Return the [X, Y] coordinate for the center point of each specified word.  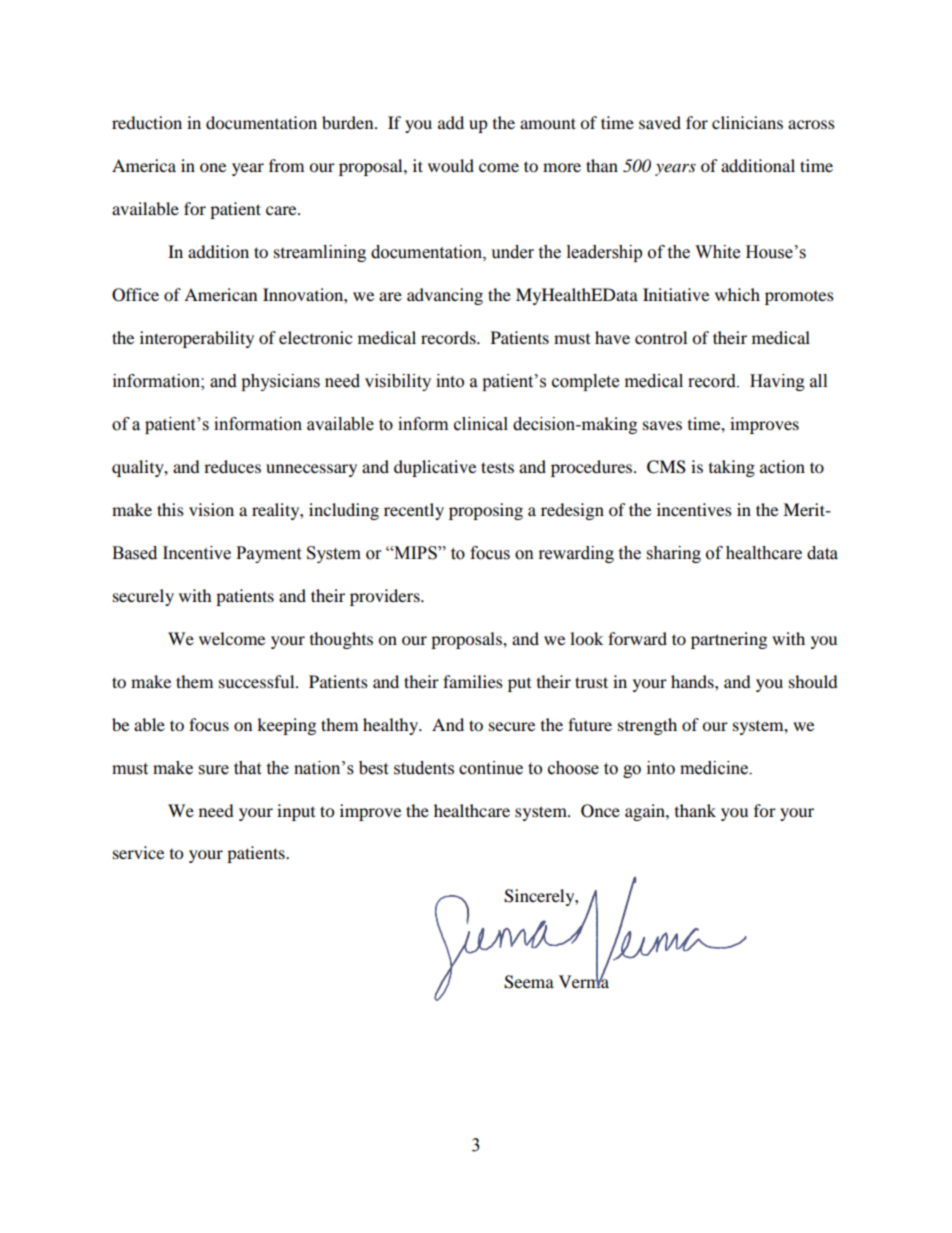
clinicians [747, 122]
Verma [584, 981]
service [138, 852]
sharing [674, 554]
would [451, 165]
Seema [529, 982]
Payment [268, 554]
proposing [486, 511]
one [213, 167]
